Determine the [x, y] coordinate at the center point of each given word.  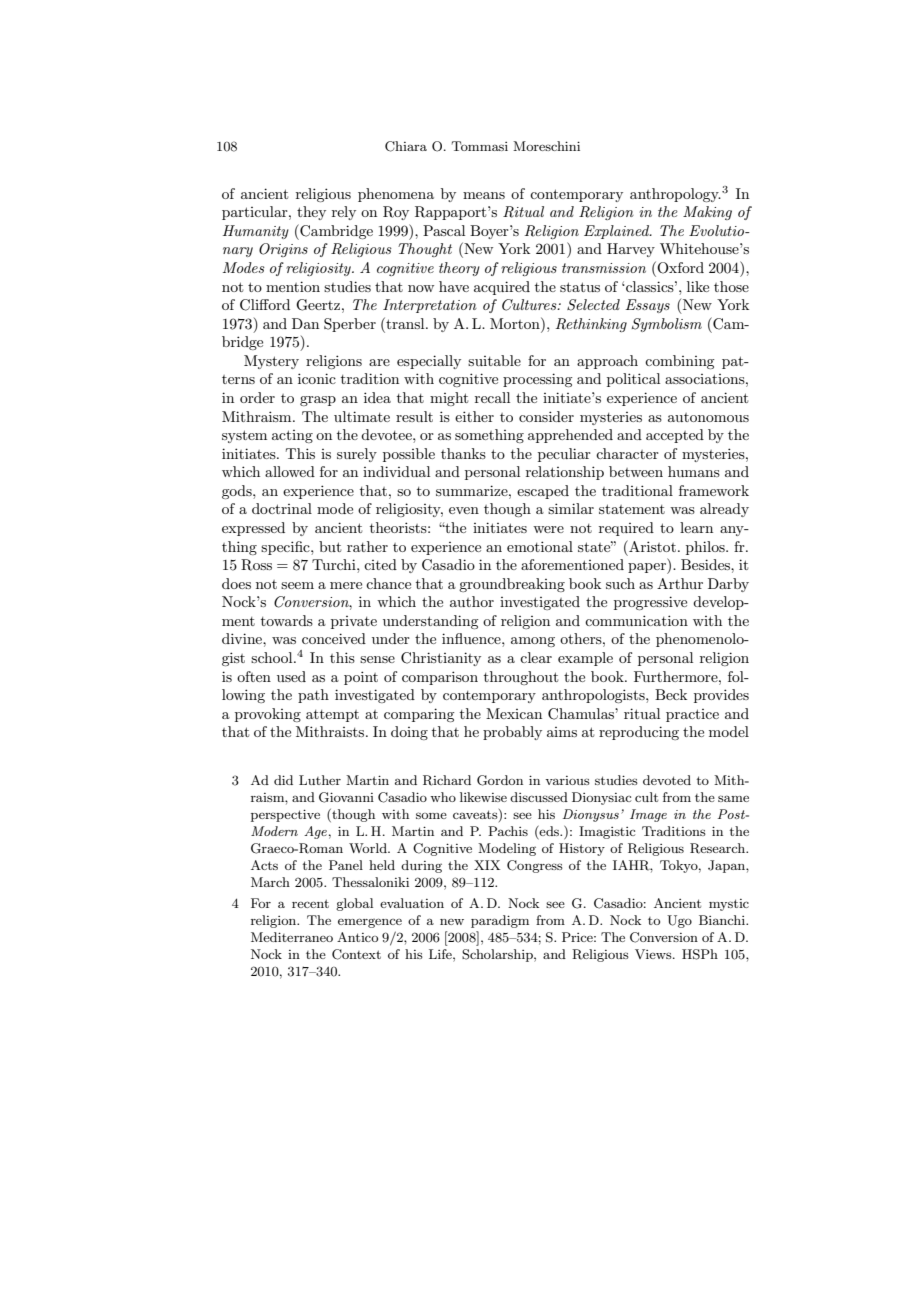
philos [706, 548]
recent [310, 903]
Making [707, 213]
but [330, 546]
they [311, 213]
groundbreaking [512, 585]
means [484, 195]
